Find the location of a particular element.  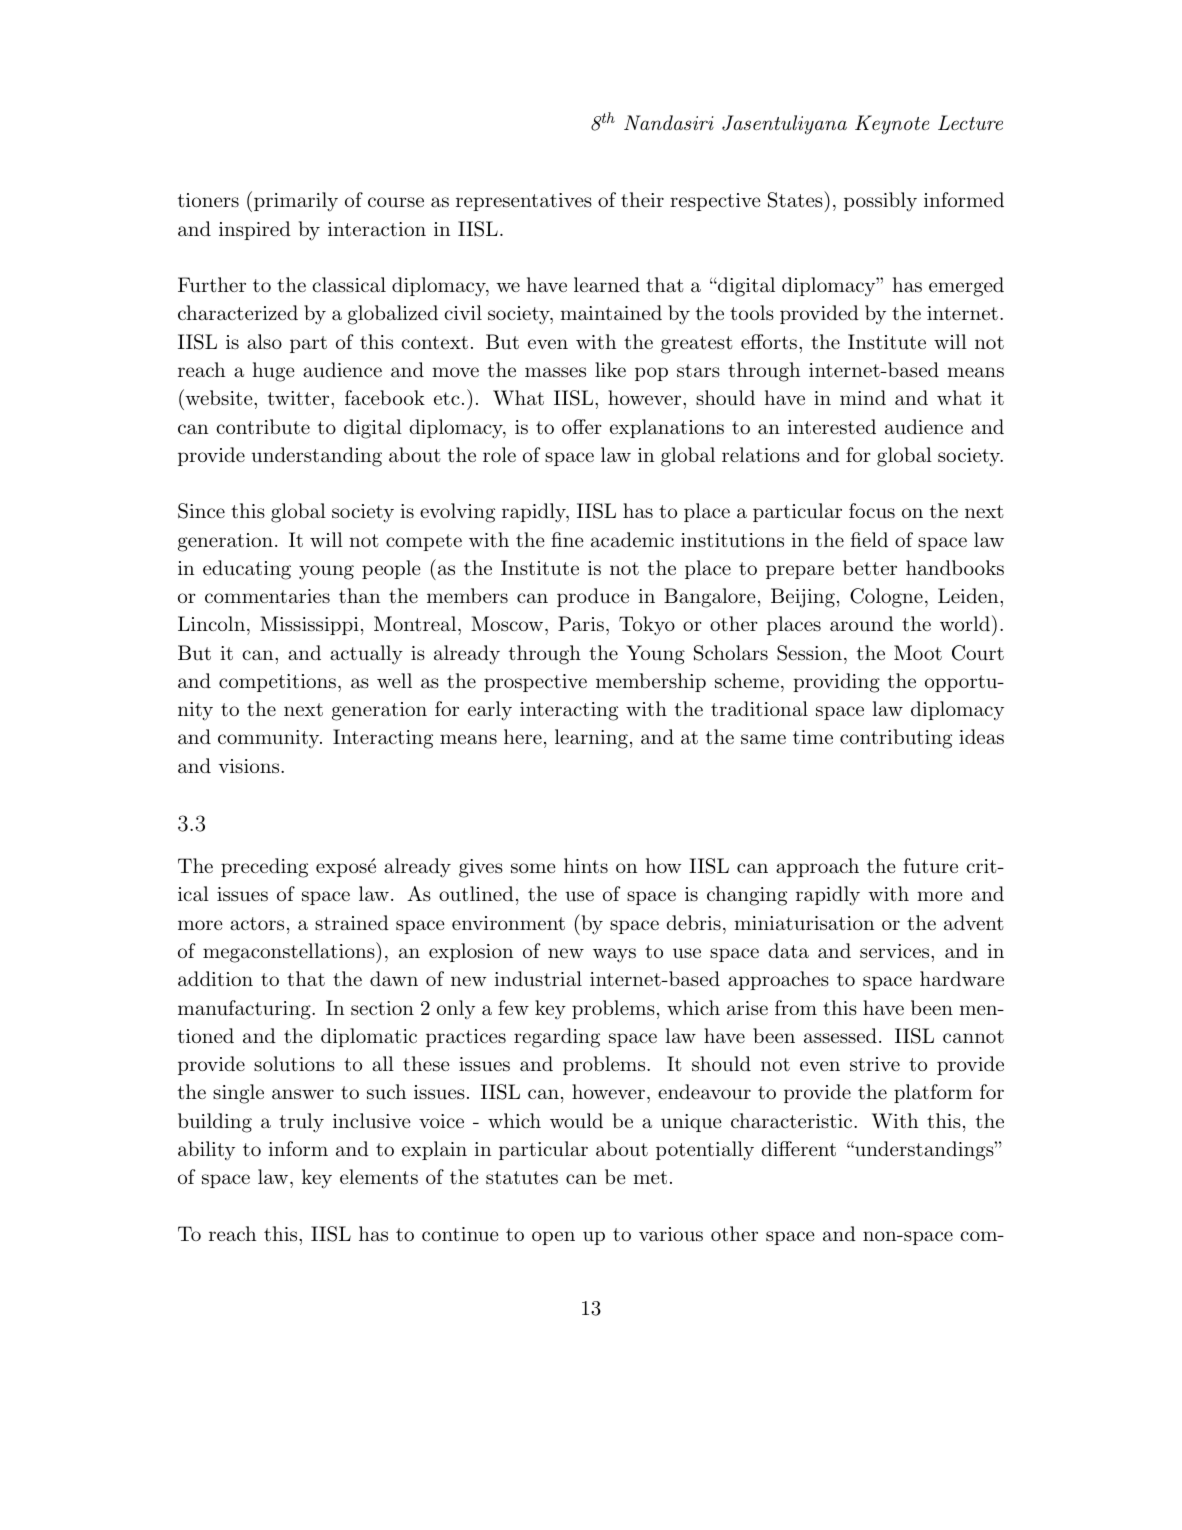

produce is located at coordinates (593, 597).
